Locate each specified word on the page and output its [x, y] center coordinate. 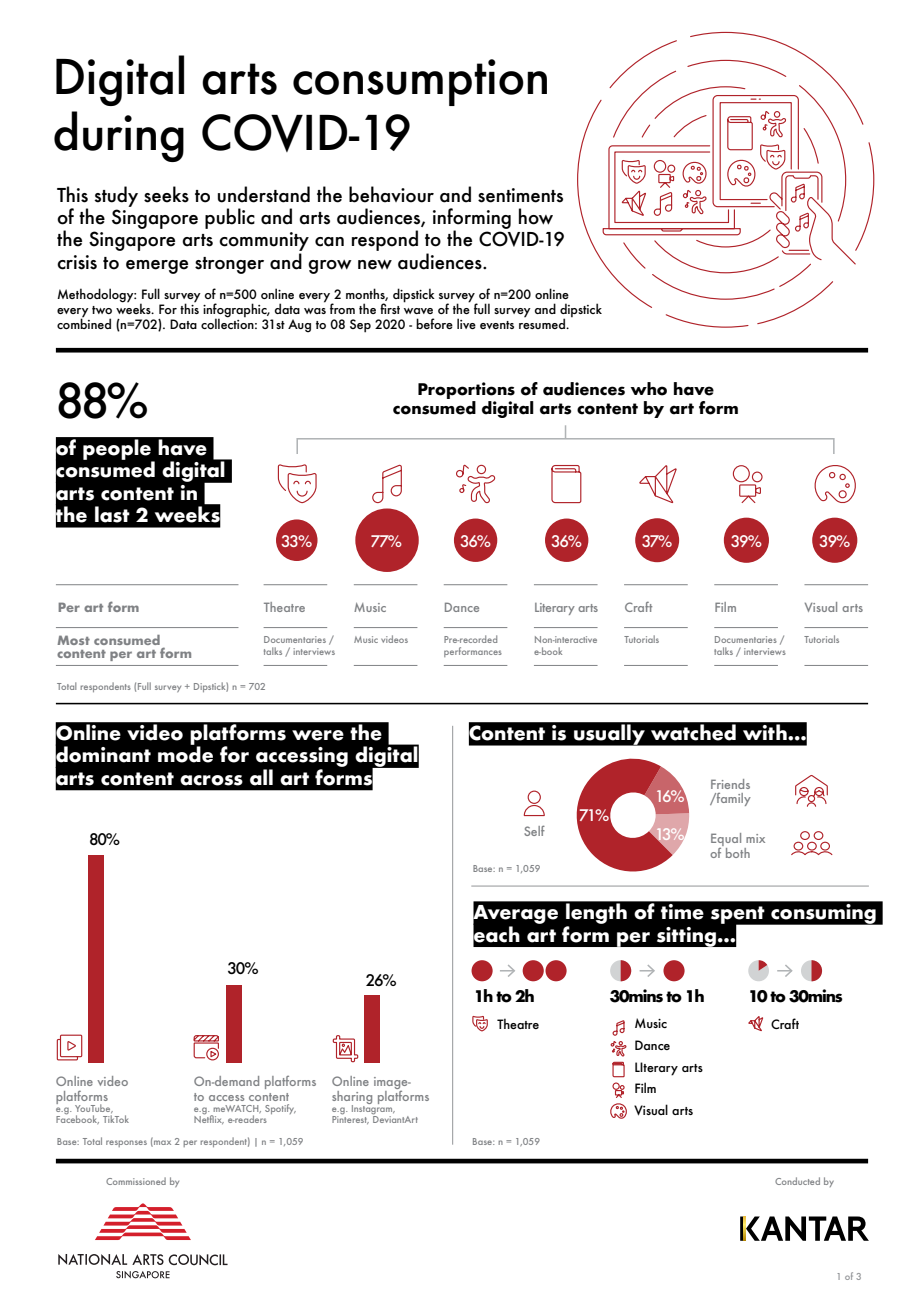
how [536, 216]
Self [534, 830]
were [318, 735]
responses [126, 1143]
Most [73, 640]
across [211, 780]
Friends [730, 784]
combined [84, 322]
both [738, 853]
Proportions [466, 392]
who [648, 389]
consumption [420, 82]
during [119, 136]
